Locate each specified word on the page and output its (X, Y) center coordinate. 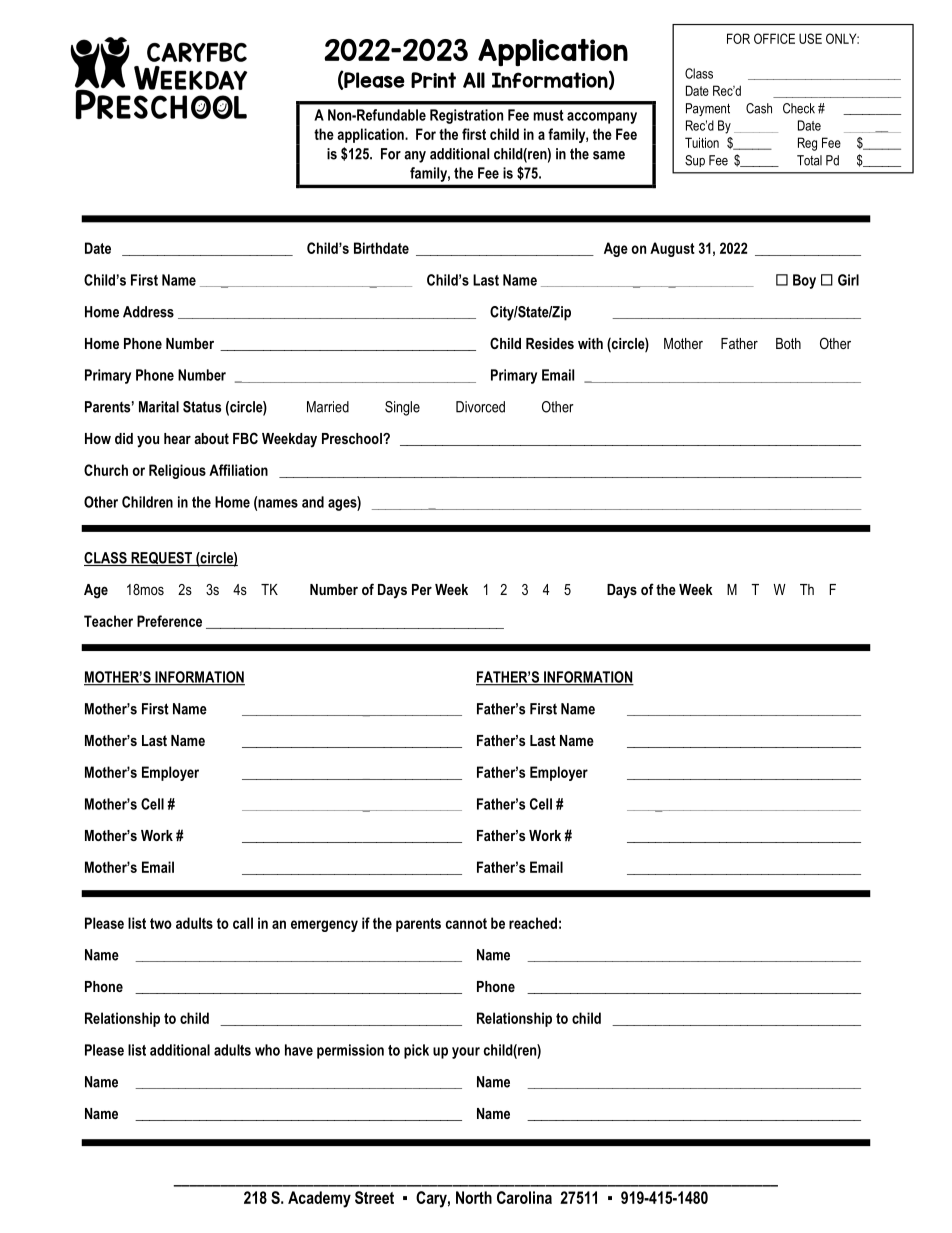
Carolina (524, 1197)
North (474, 1197)
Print (433, 80)
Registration (466, 116)
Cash (759, 108)
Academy (319, 1199)
